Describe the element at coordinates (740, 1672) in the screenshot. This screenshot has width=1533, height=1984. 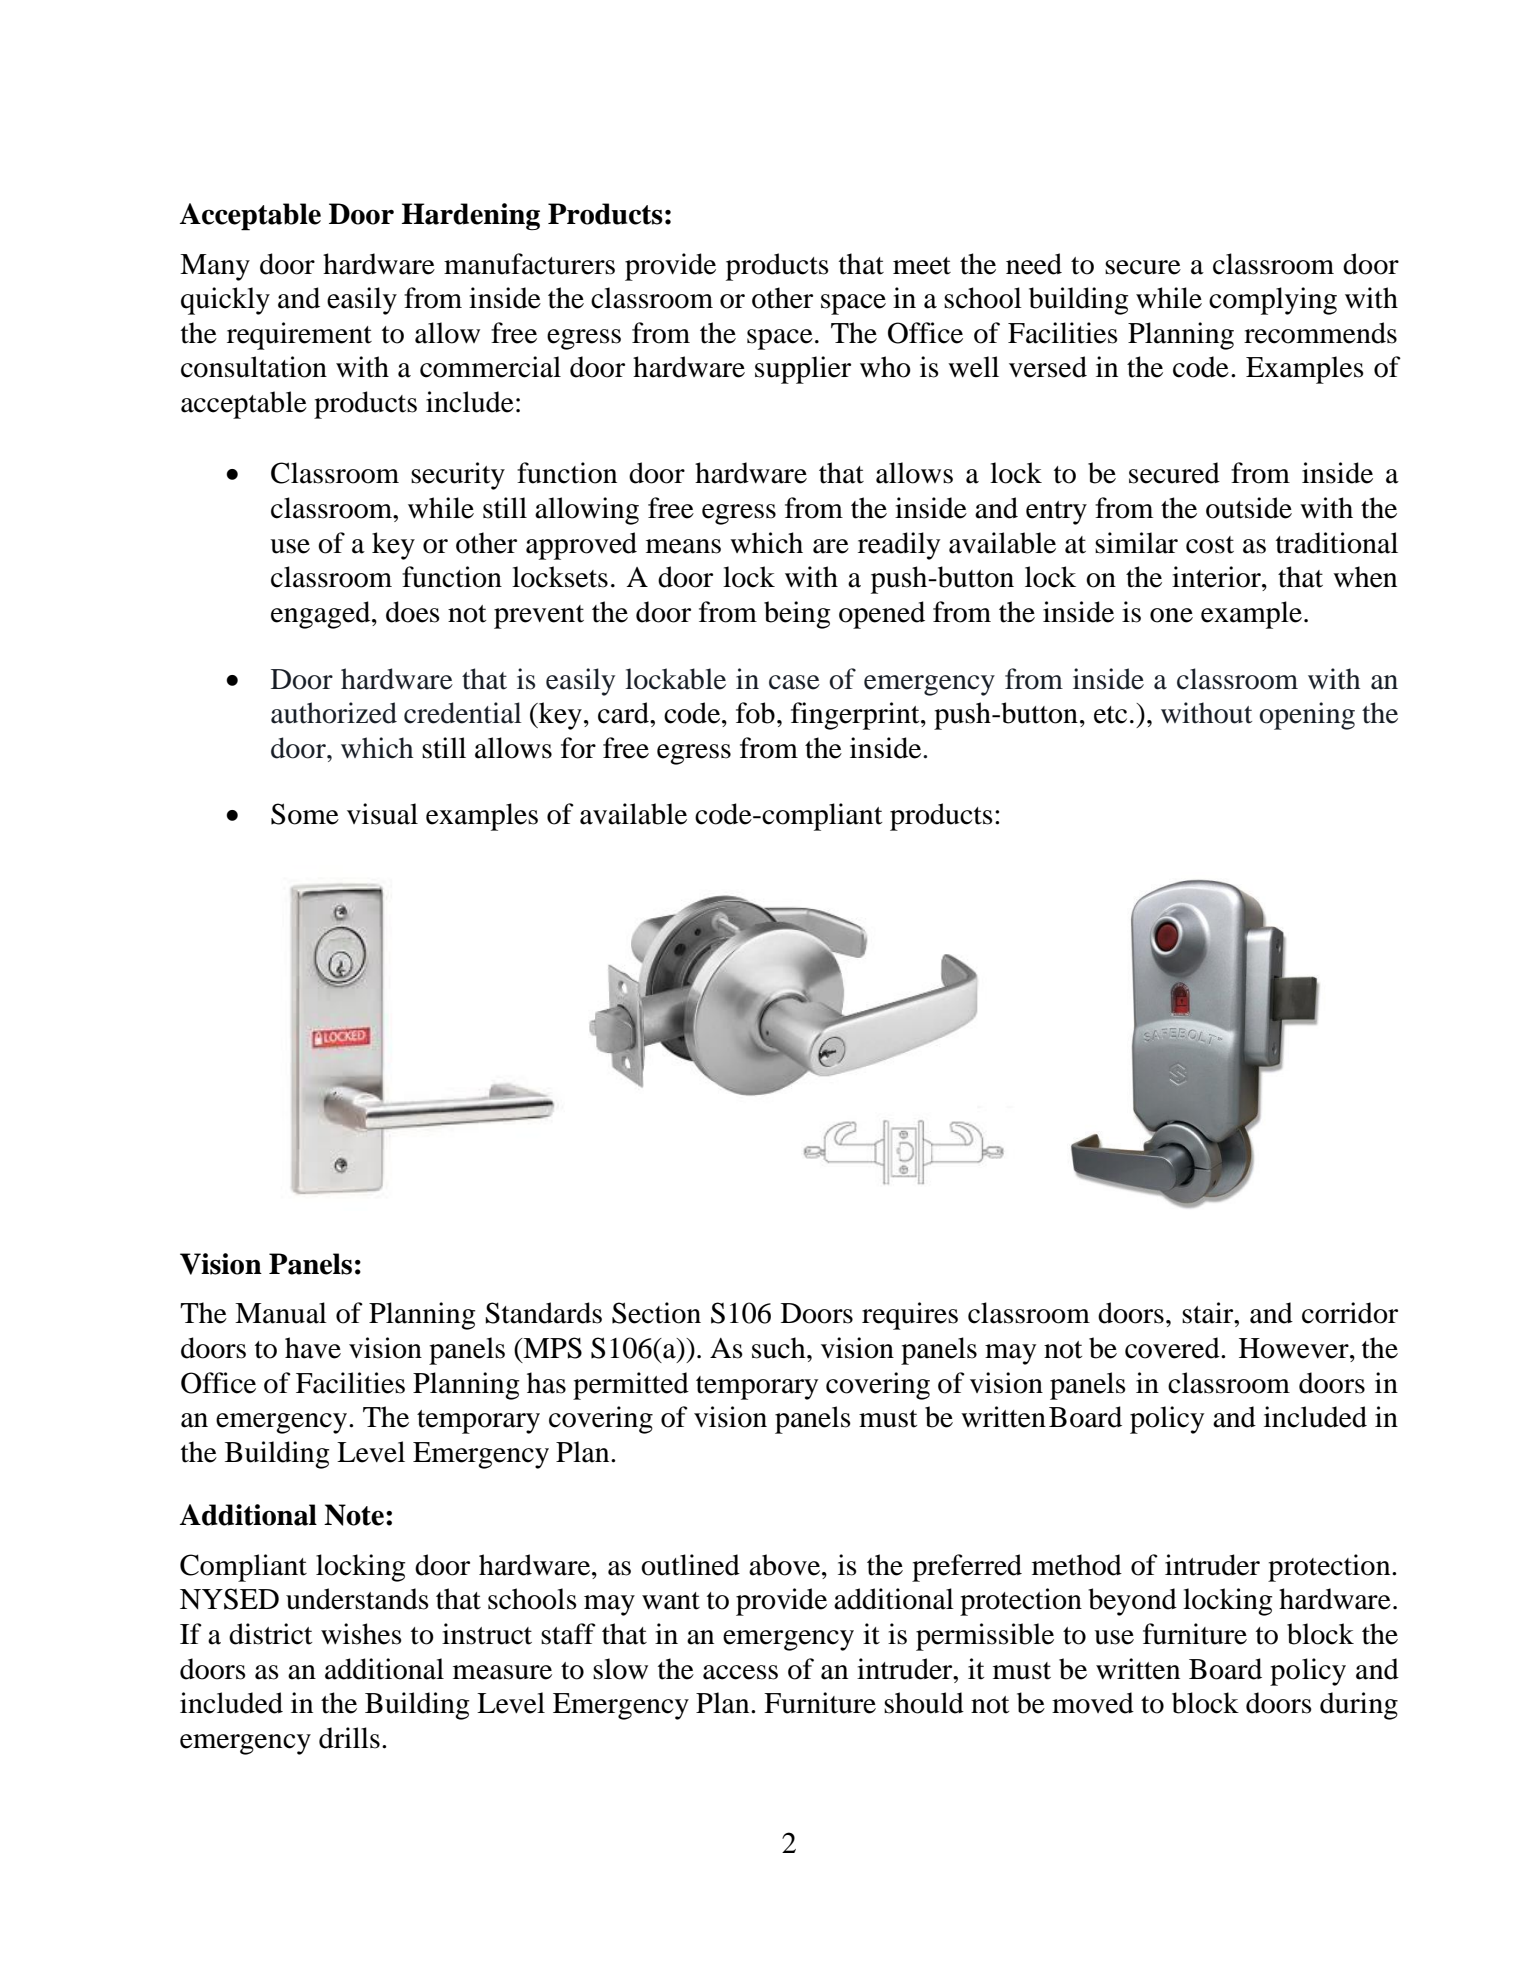
I see `access` at that location.
